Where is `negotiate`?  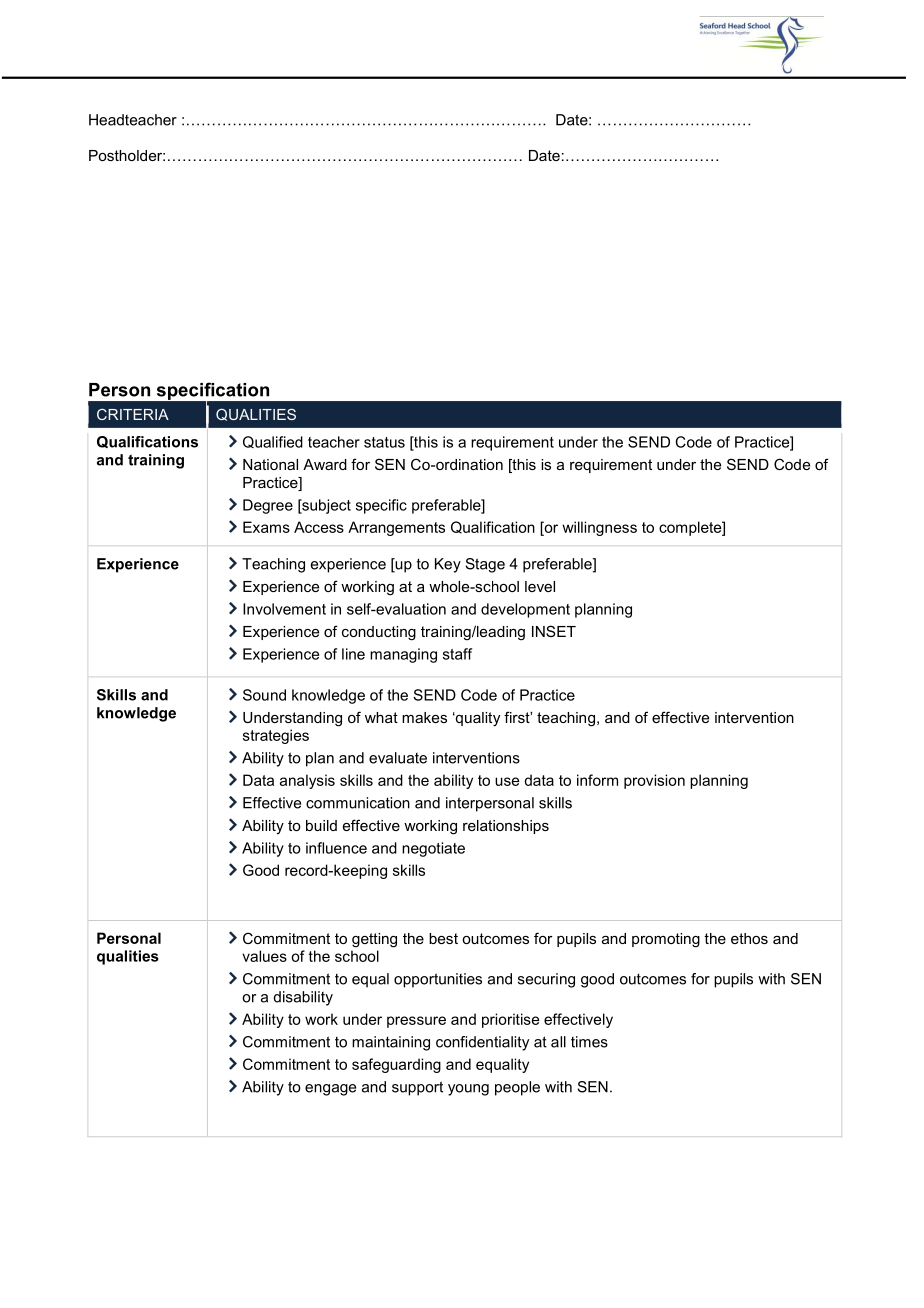
negotiate is located at coordinates (433, 849).
